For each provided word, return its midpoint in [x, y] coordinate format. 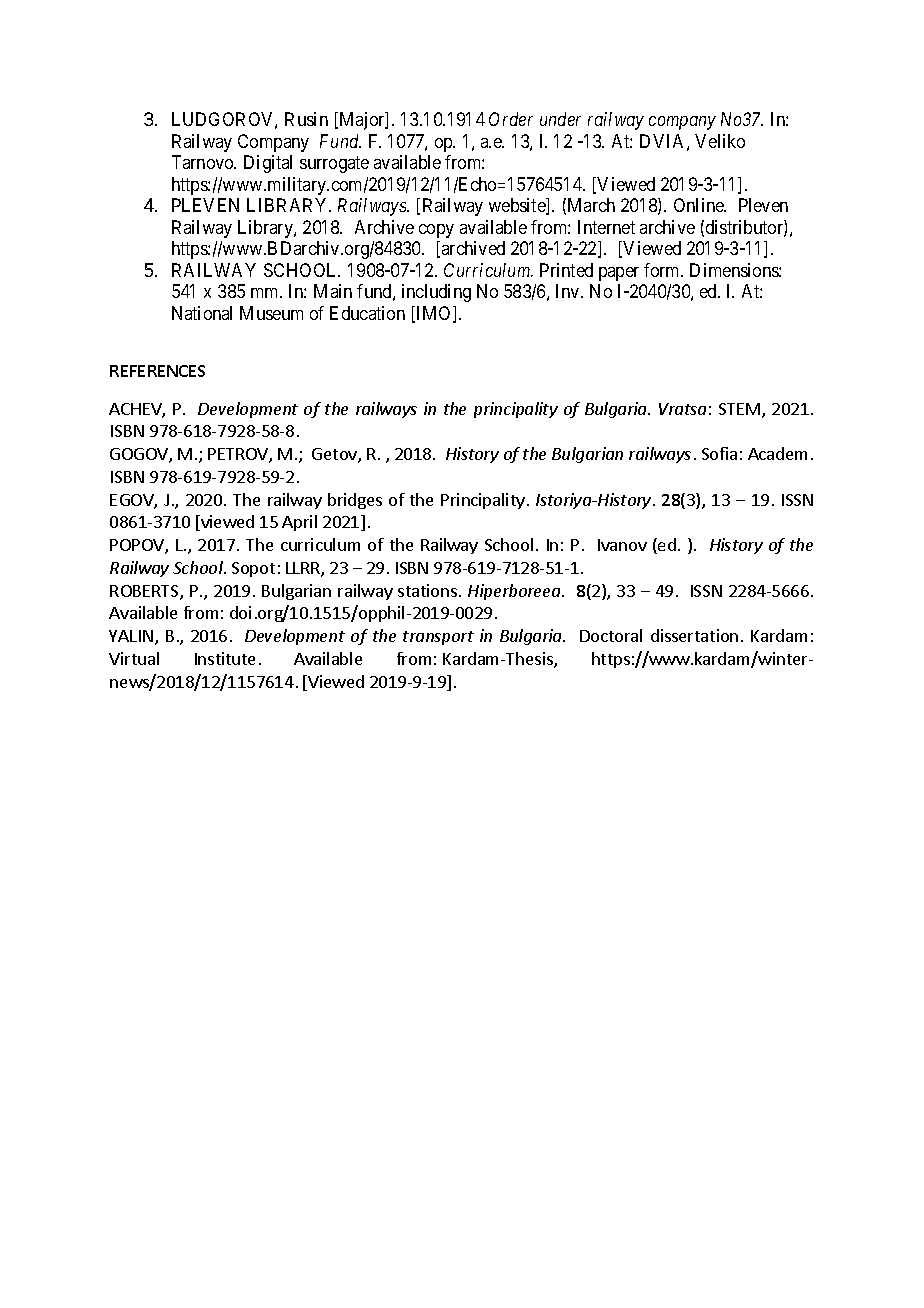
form [663, 270]
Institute [225, 658]
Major [362, 121]
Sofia [719, 453]
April [299, 523]
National [202, 313]
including [436, 293]
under [560, 119]
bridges [355, 501]
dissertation [694, 635]
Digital [268, 164]
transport [438, 638]
